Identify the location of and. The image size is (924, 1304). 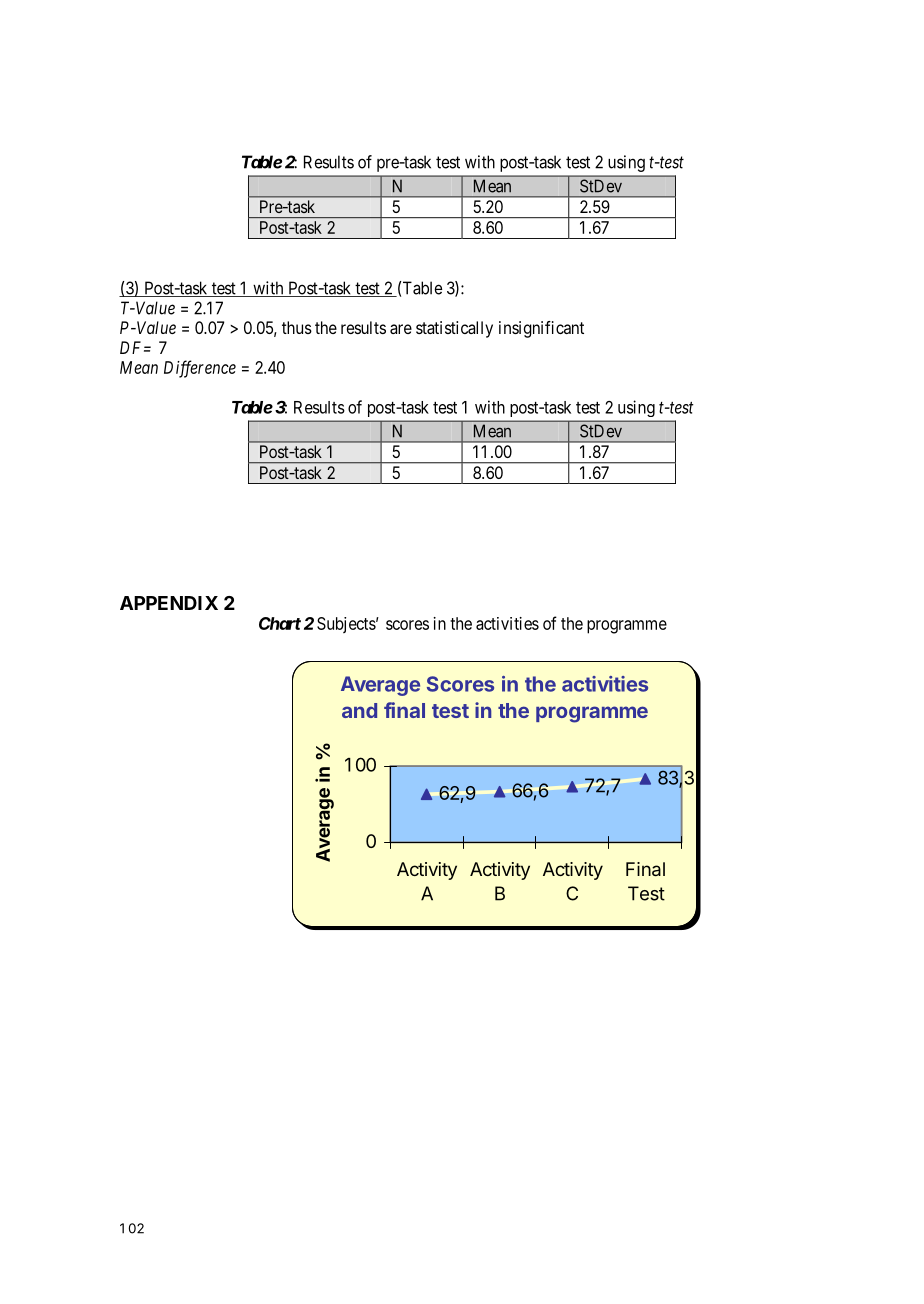
(359, 710).
